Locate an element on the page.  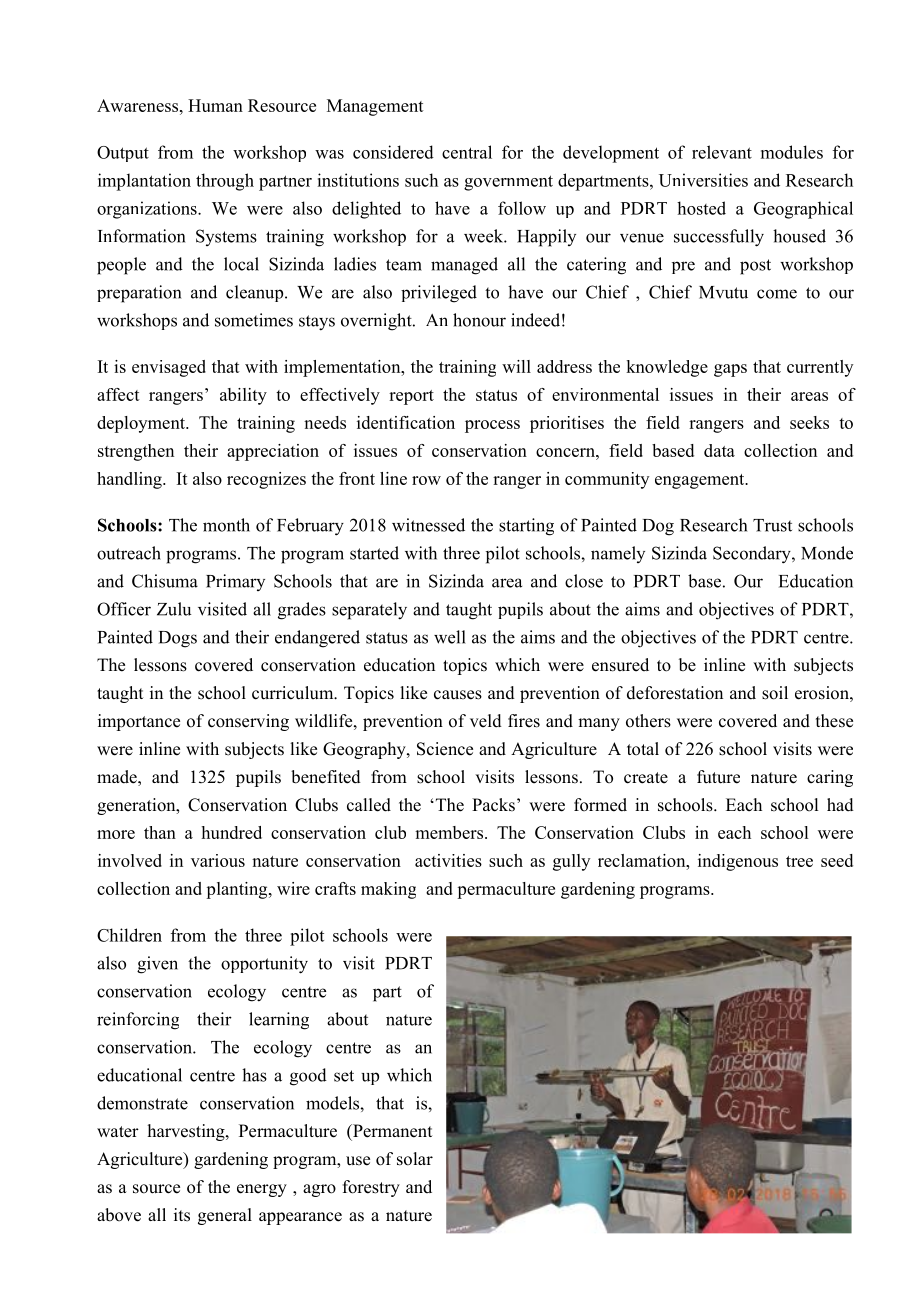
well is located at coordinates (450, 637).
